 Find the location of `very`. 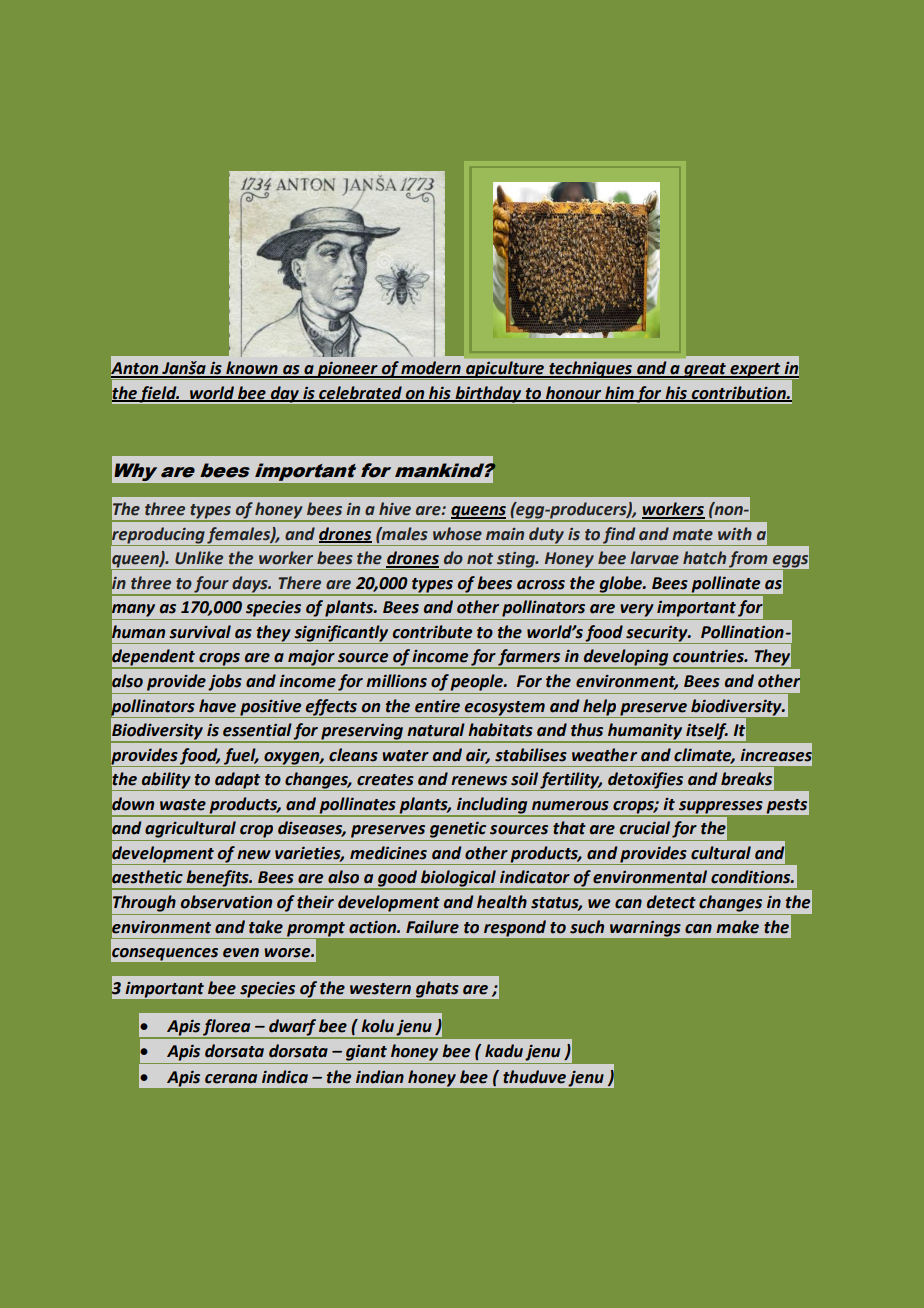

very is located at coordinates (637, 610).
